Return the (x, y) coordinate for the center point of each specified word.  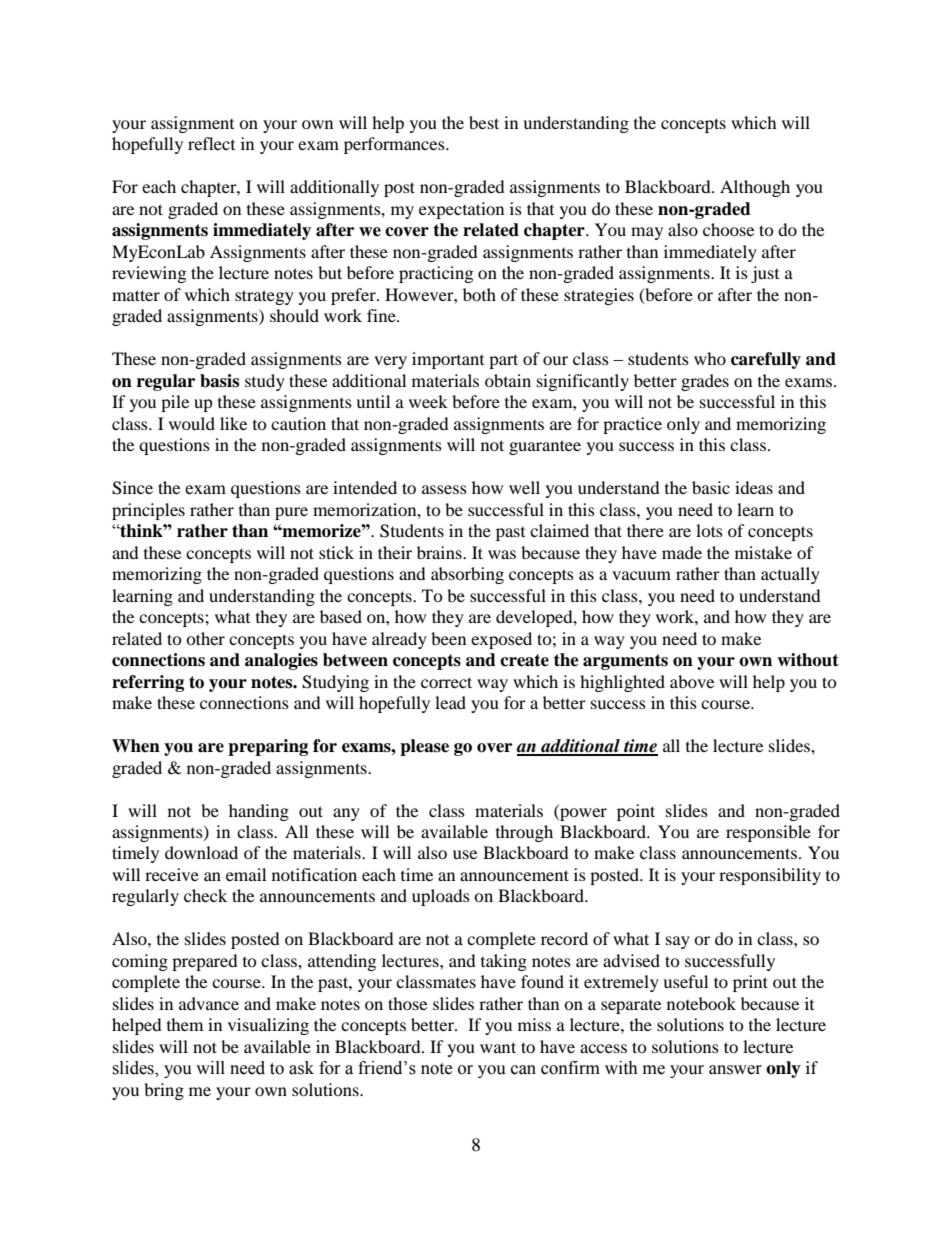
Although (755, 188)
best (484, 122)
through (524, 833)
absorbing (467, 575)
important (448, 360)
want (498, 1047)
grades (705, 382)
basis (219, 381)
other (205, 638)
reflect (211, 143)
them (185, 1024)
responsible (768, 833)
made (682, 552)
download (201, 852)
